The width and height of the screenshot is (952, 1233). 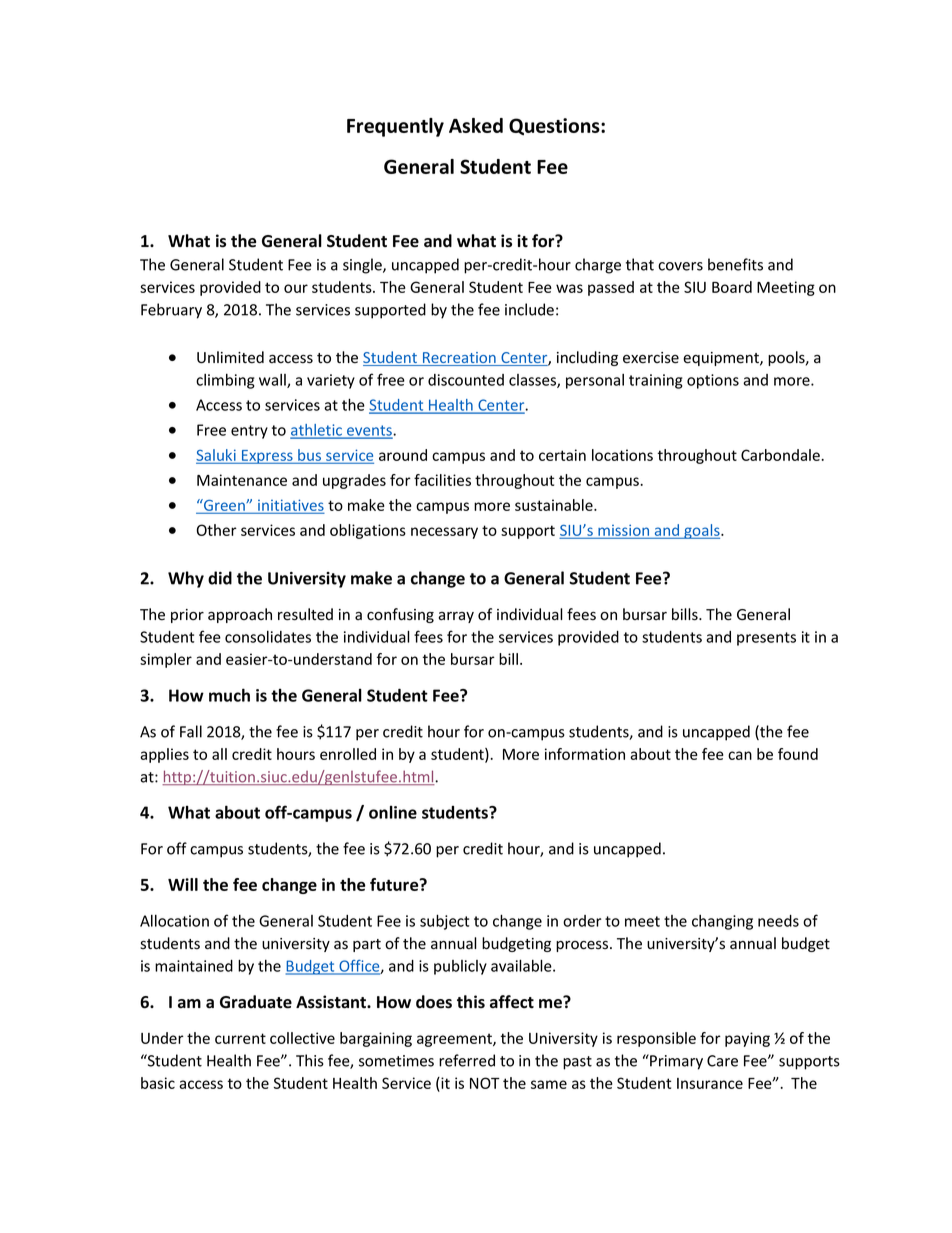 I want to click on information, so click(x=585, y=754).
